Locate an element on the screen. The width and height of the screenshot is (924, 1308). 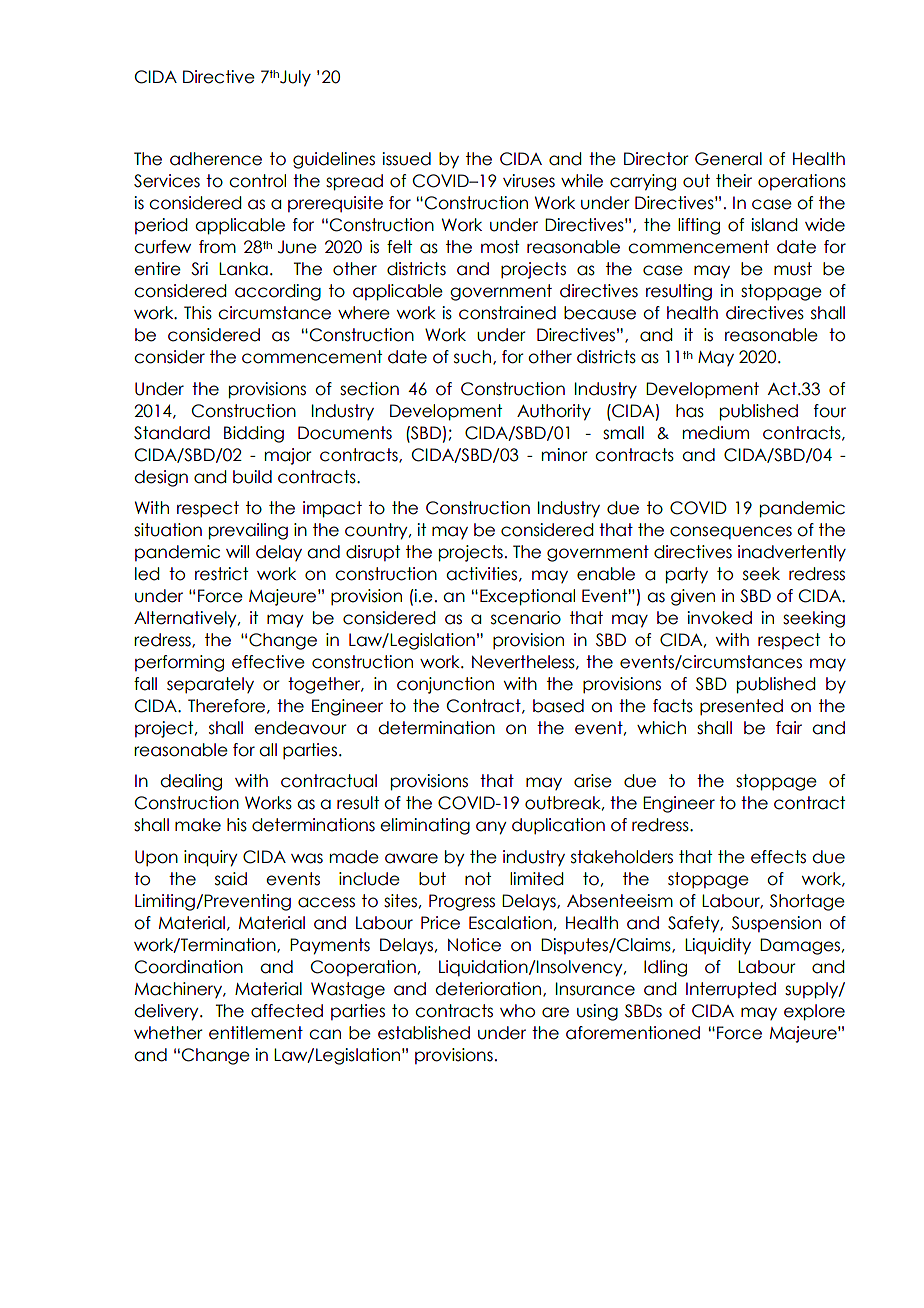
minor is located at coordinates (565, 455).
